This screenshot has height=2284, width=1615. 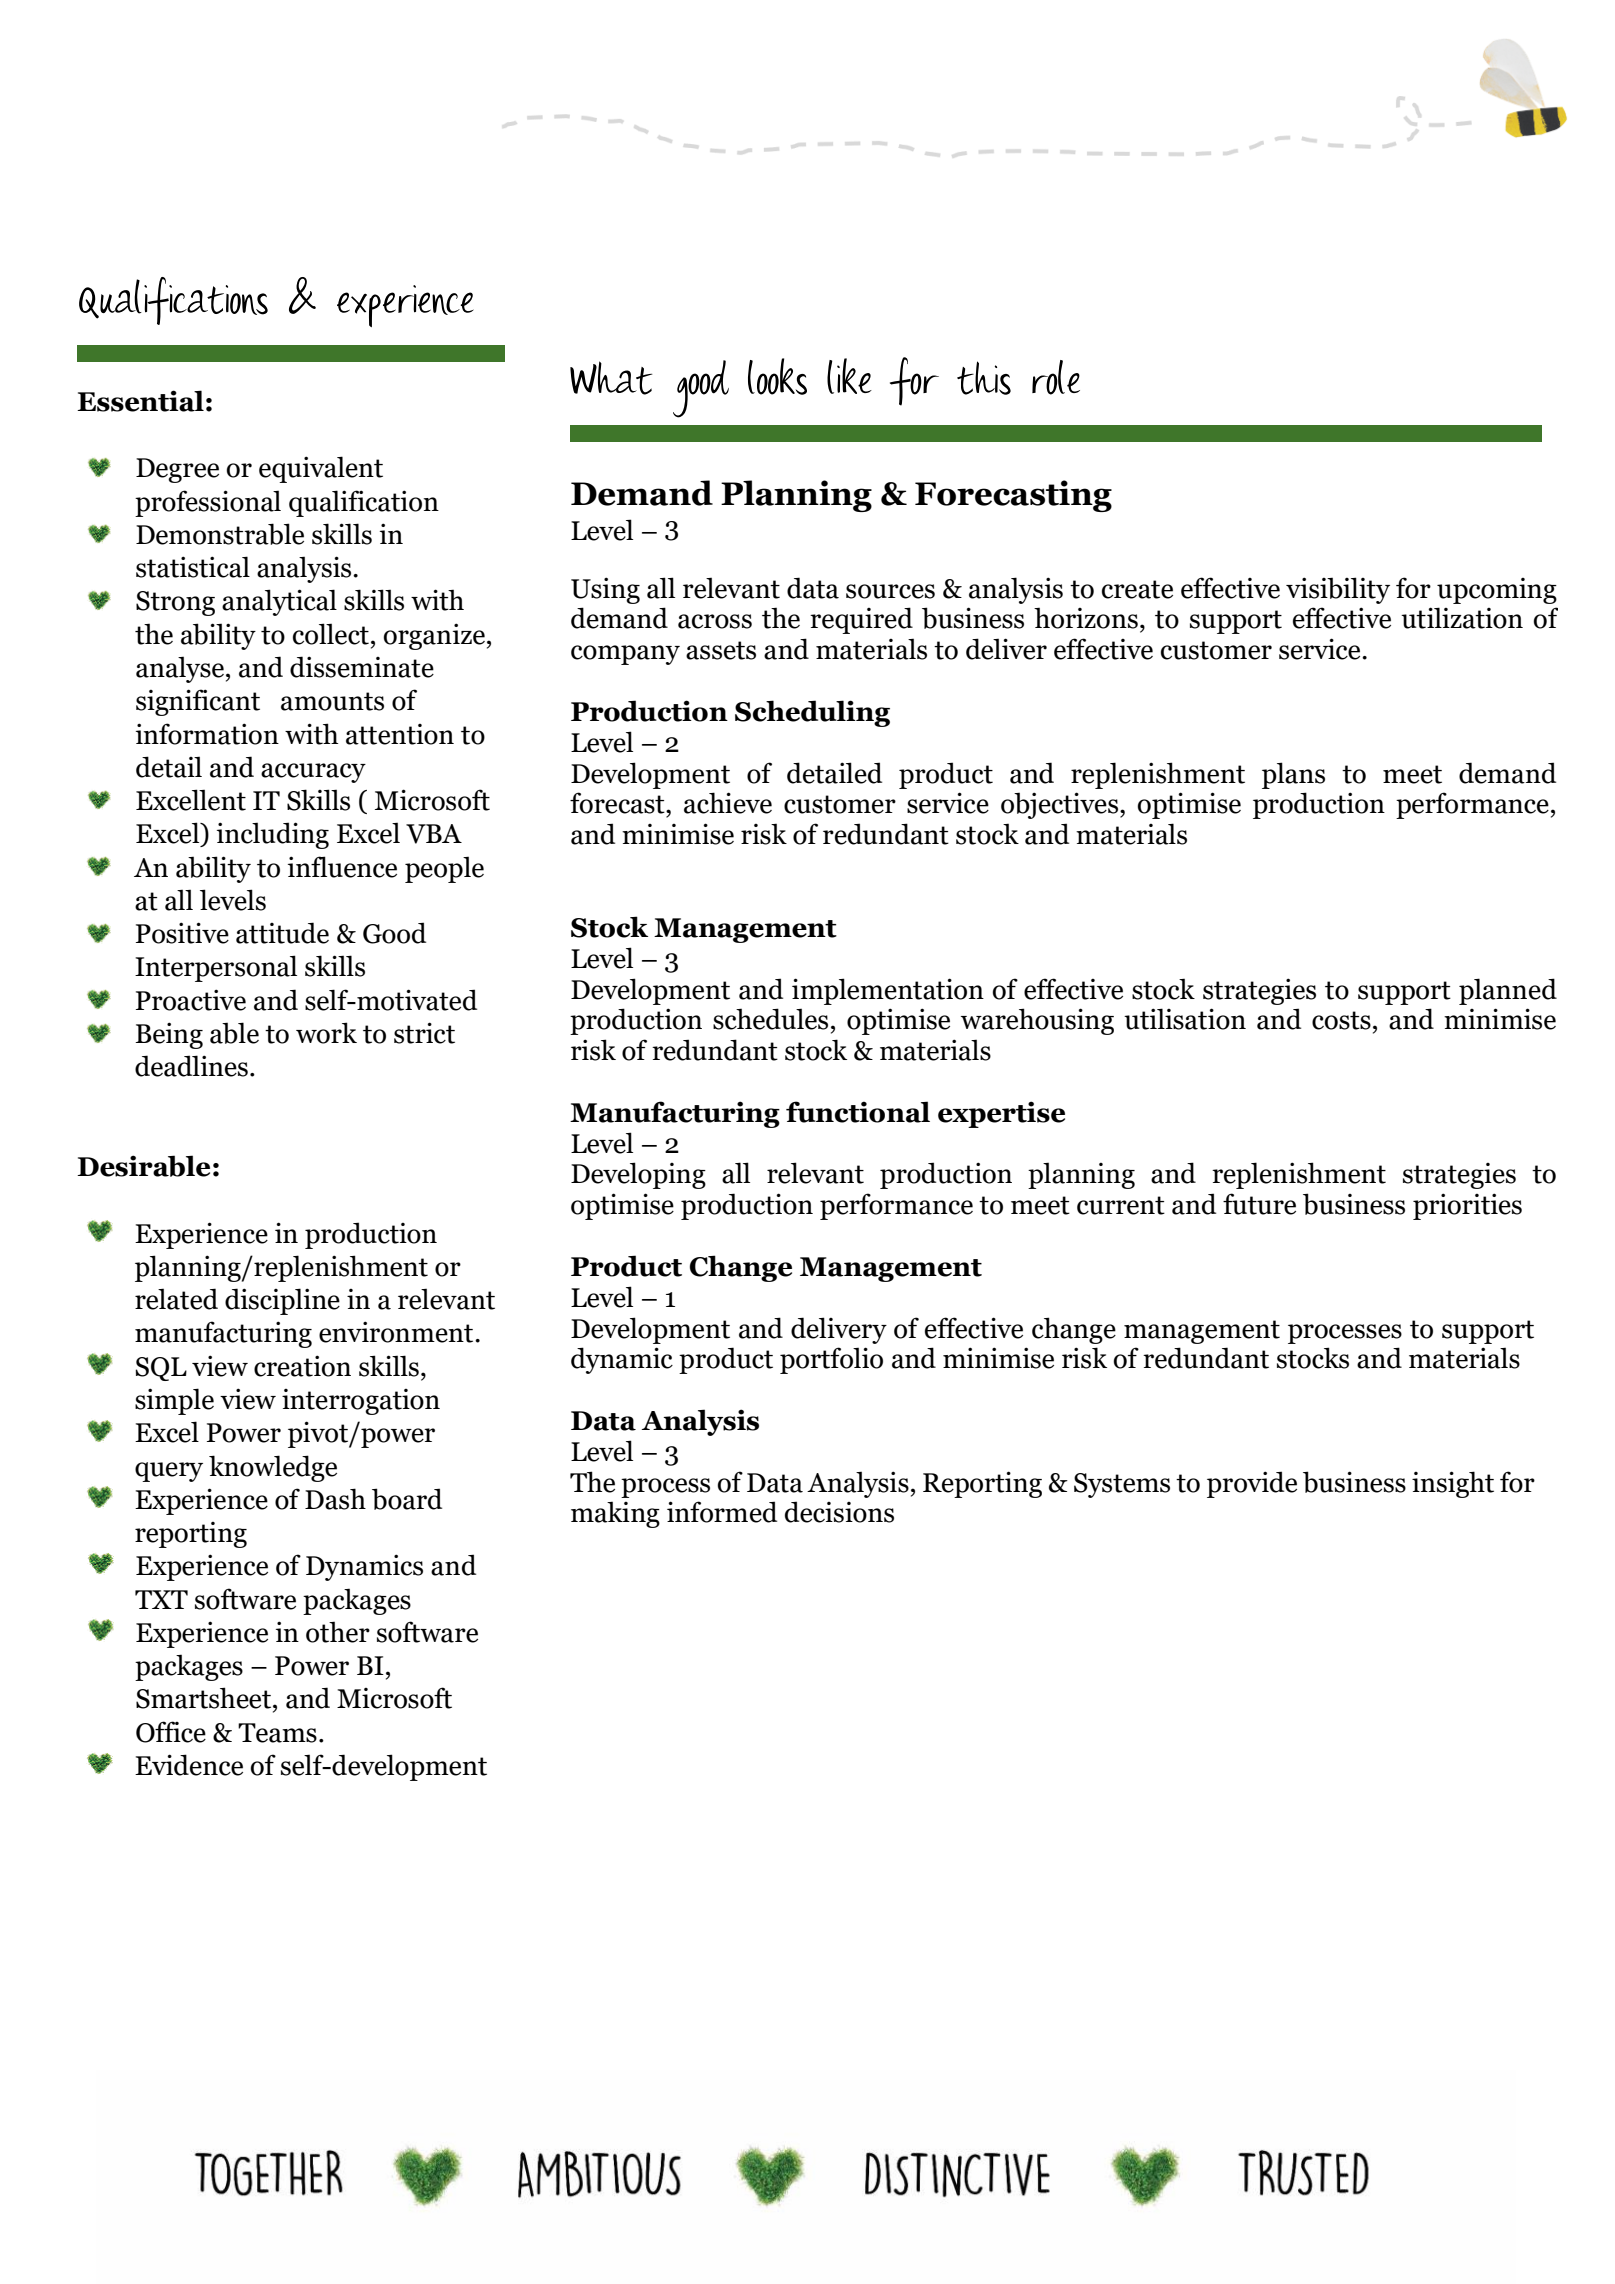 I want to click on role, so click(x=1056, y=377).
